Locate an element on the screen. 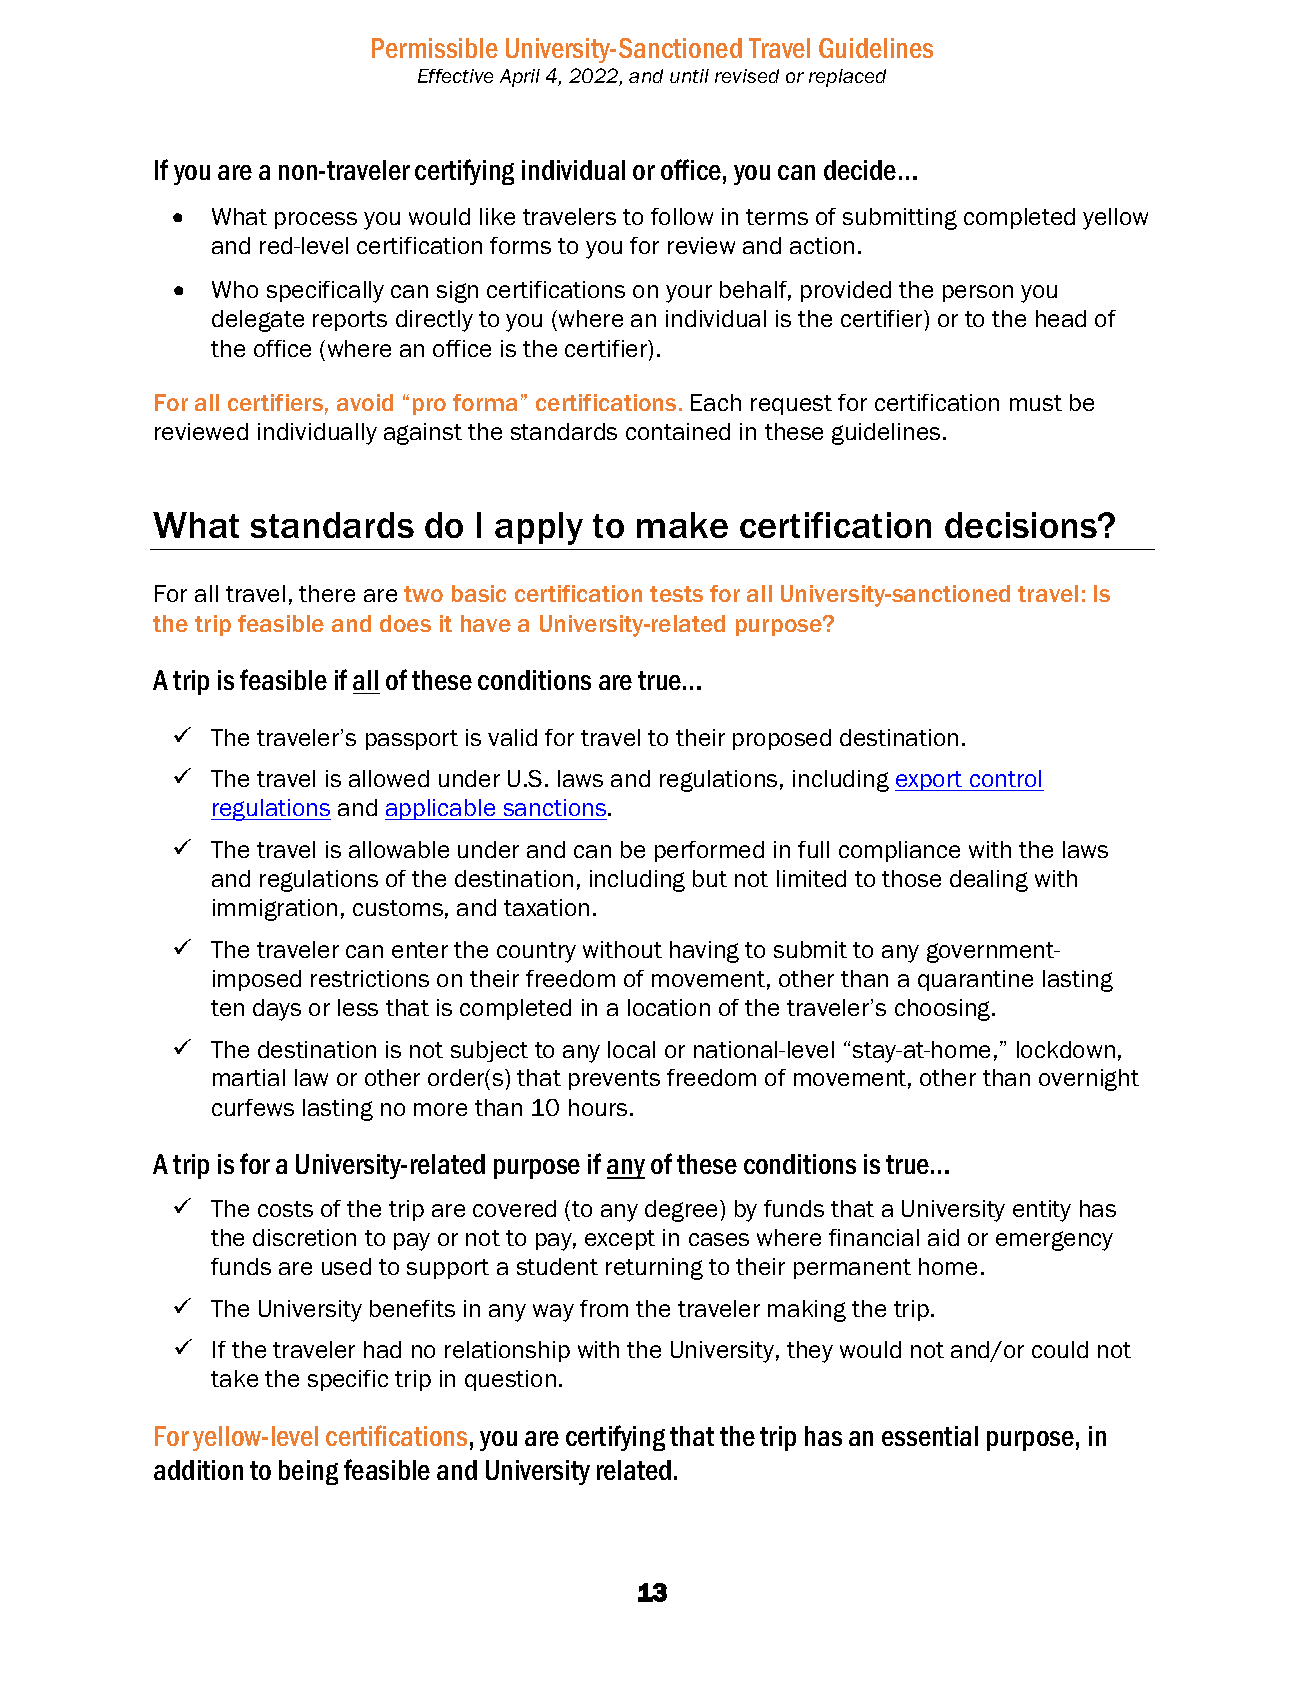  being is located at coordinates (308, 1472).
